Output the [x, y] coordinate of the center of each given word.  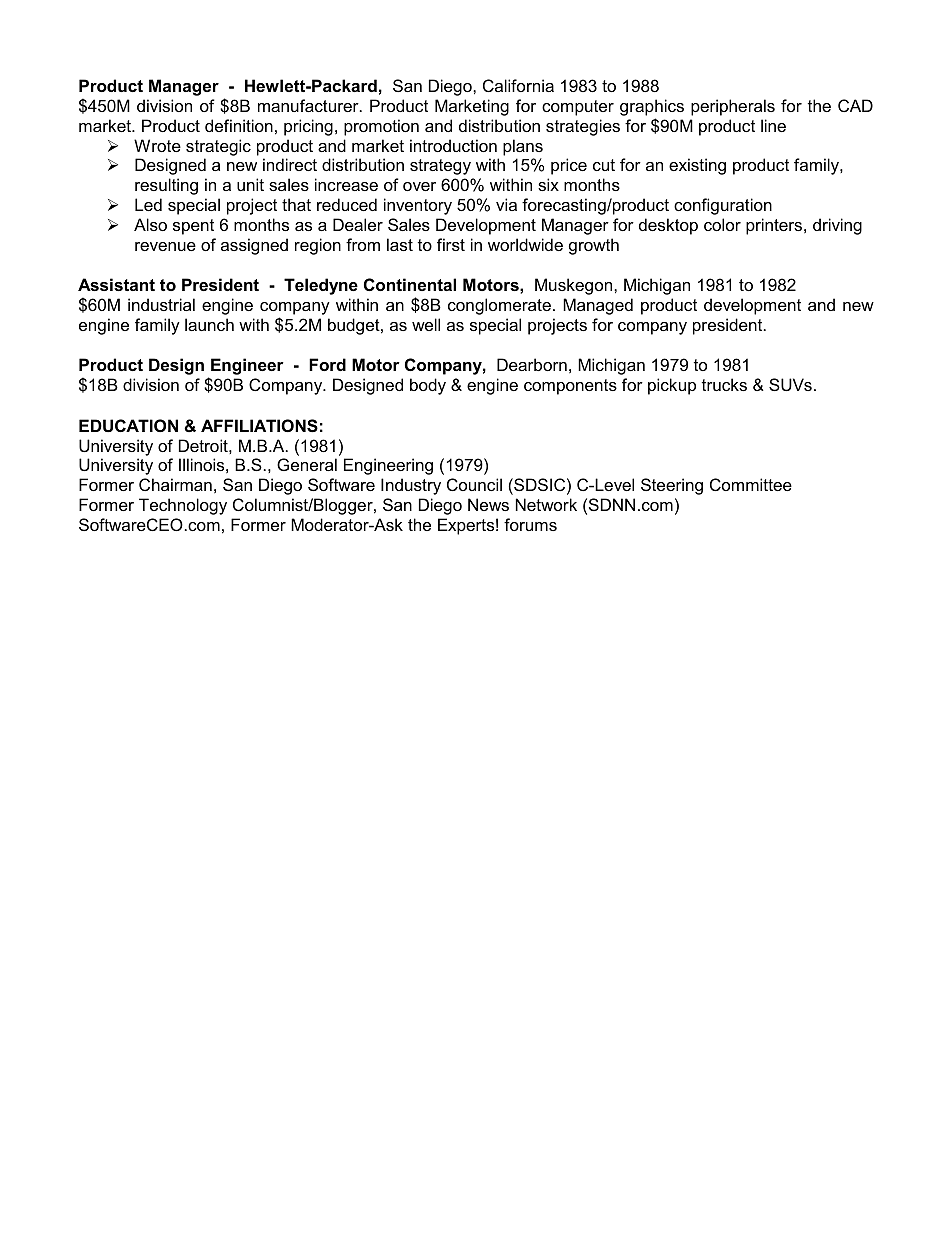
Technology [183, 506]
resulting [166, 186]
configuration [723, 206]
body [428, 386]
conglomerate [499, 306]
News [488, 504]
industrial [161, 304]
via [506, 204]
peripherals [733, 107]
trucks [724, 384]
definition [239, 125]
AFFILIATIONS [259, 426]
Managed [598, 306]
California [518, 85]
